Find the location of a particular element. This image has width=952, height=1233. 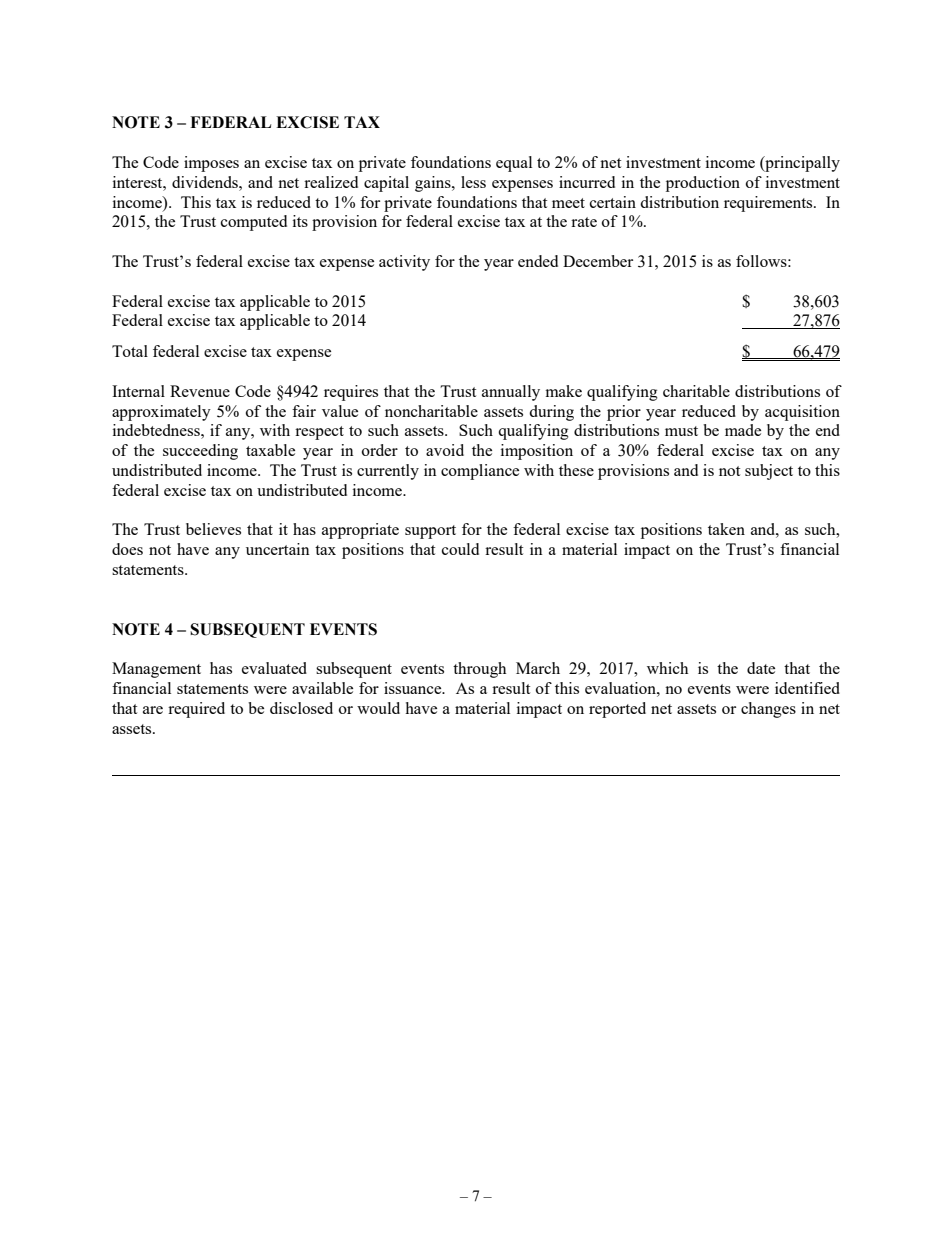

dividends is located at coordinates (206, 182).
